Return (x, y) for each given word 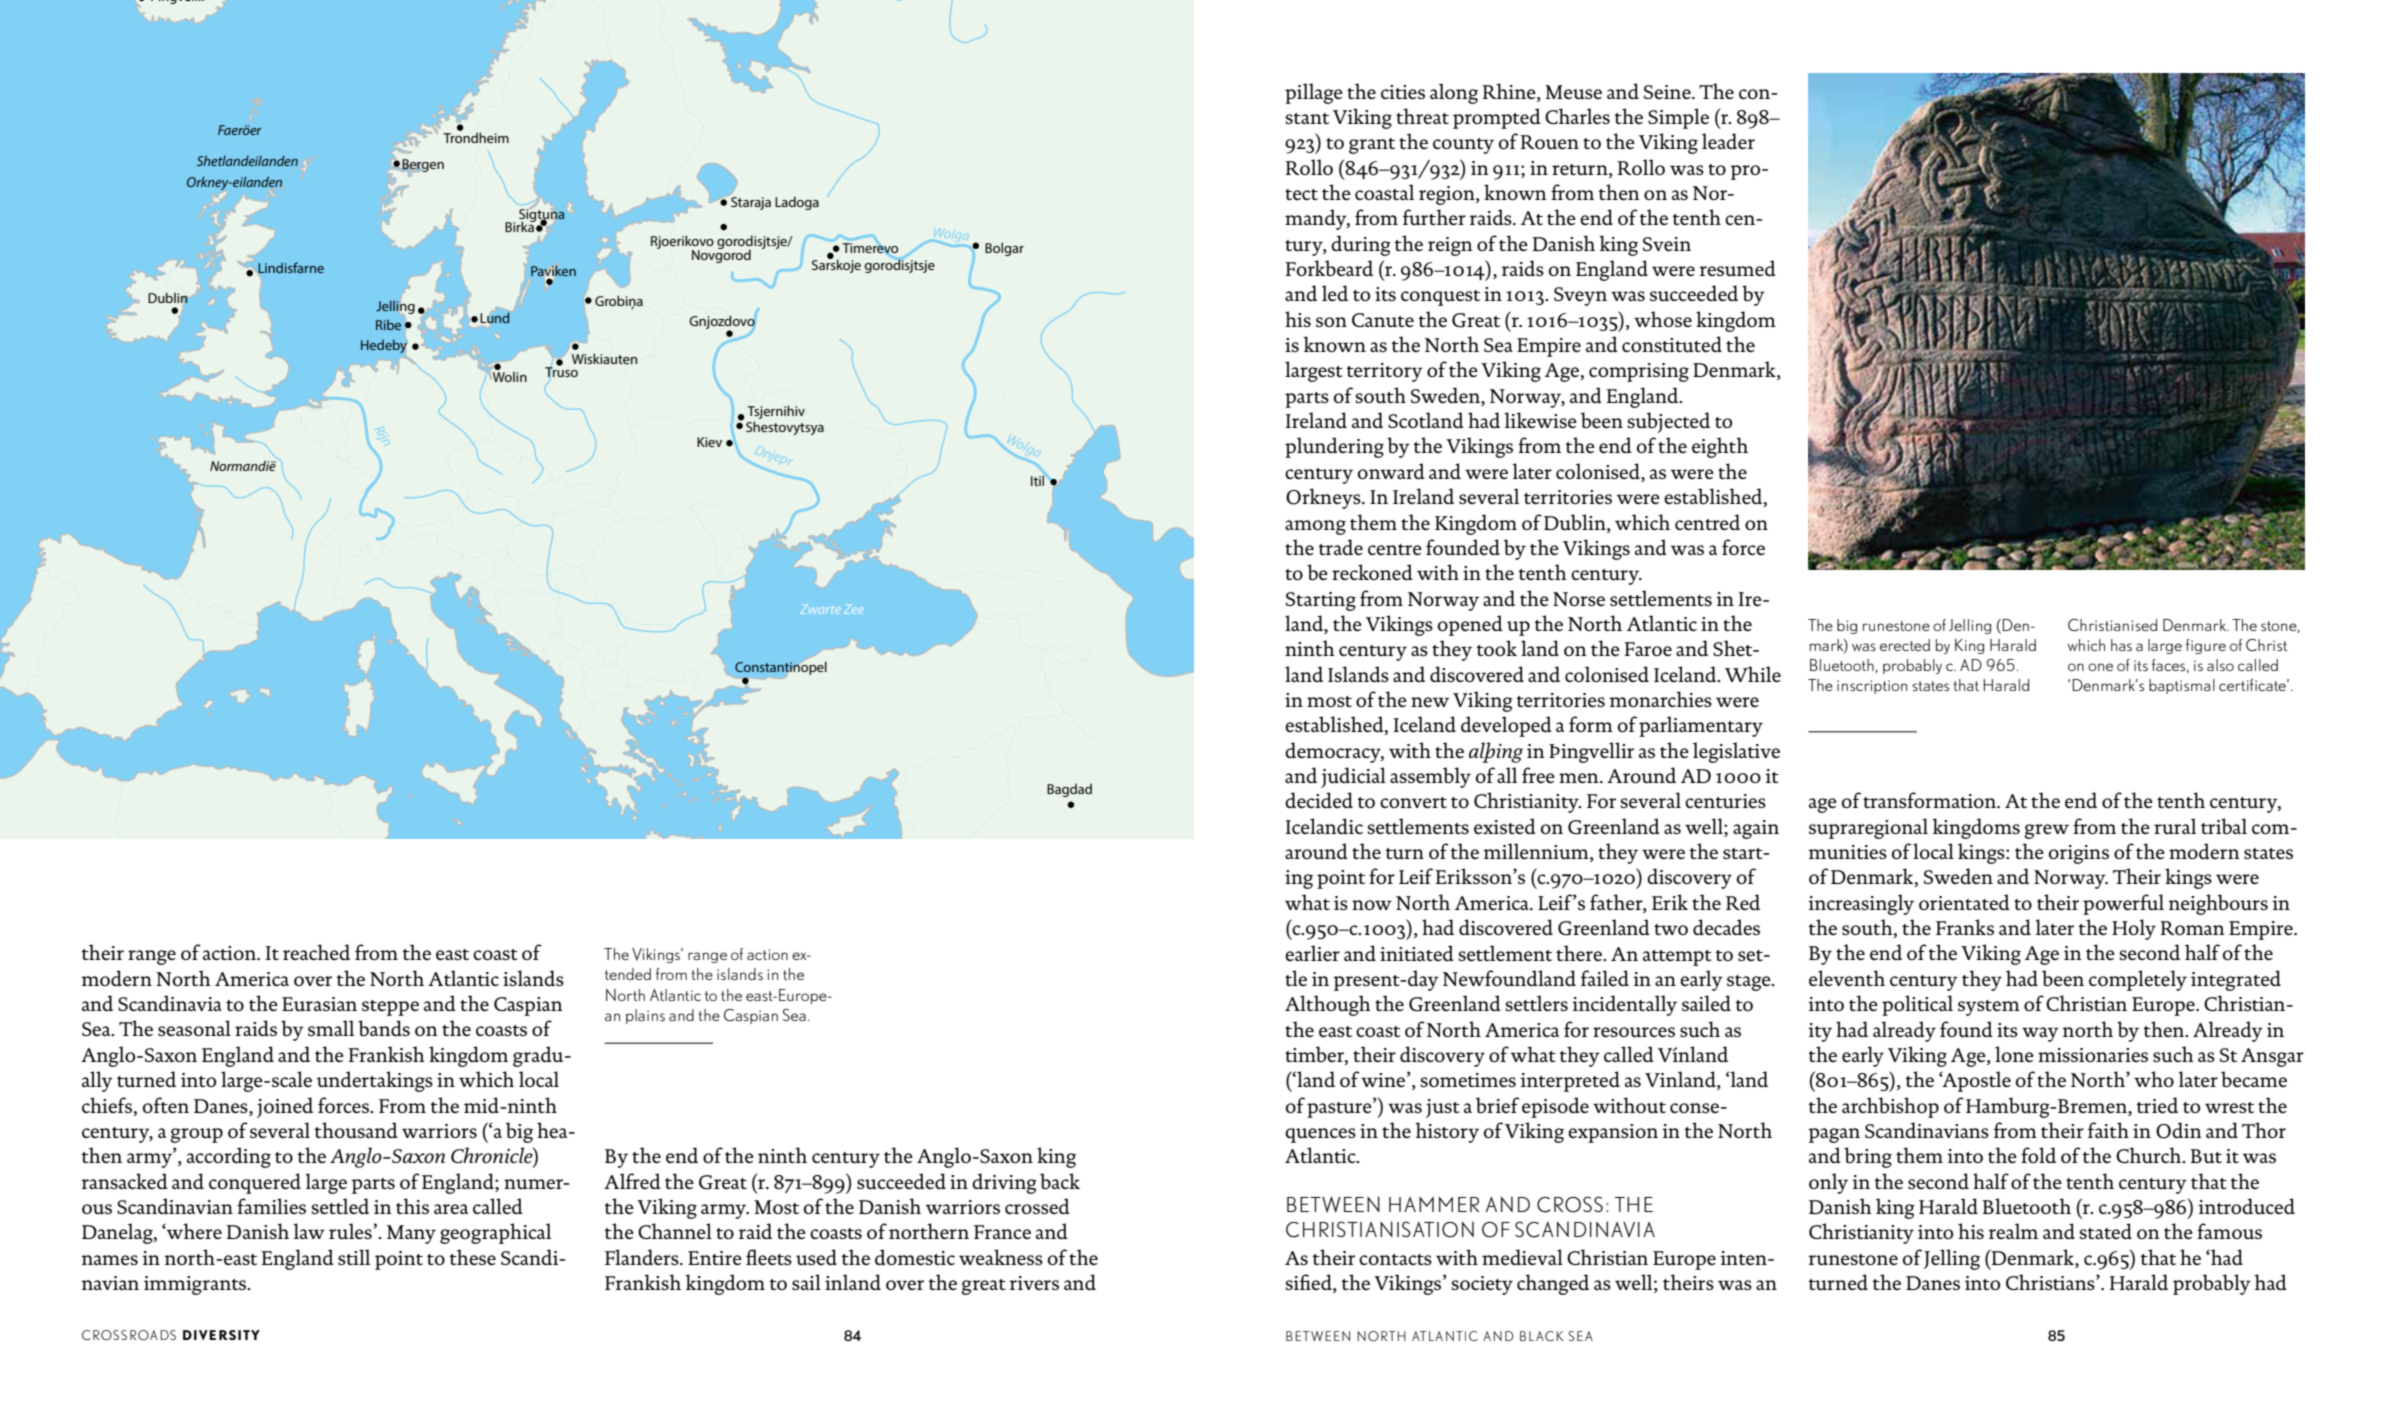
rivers (1034, 1283)
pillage (1314, 93)
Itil (1037, 480)
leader (1728, 141)
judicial (1353, 777)
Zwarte (820, 609)
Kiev (709, 442)
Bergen (422, 166)
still (354, 1257)
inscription (1872, 687)
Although (1328, 1005)
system (1989, 1008)
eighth (1720, 447)
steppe (390, 1008)
